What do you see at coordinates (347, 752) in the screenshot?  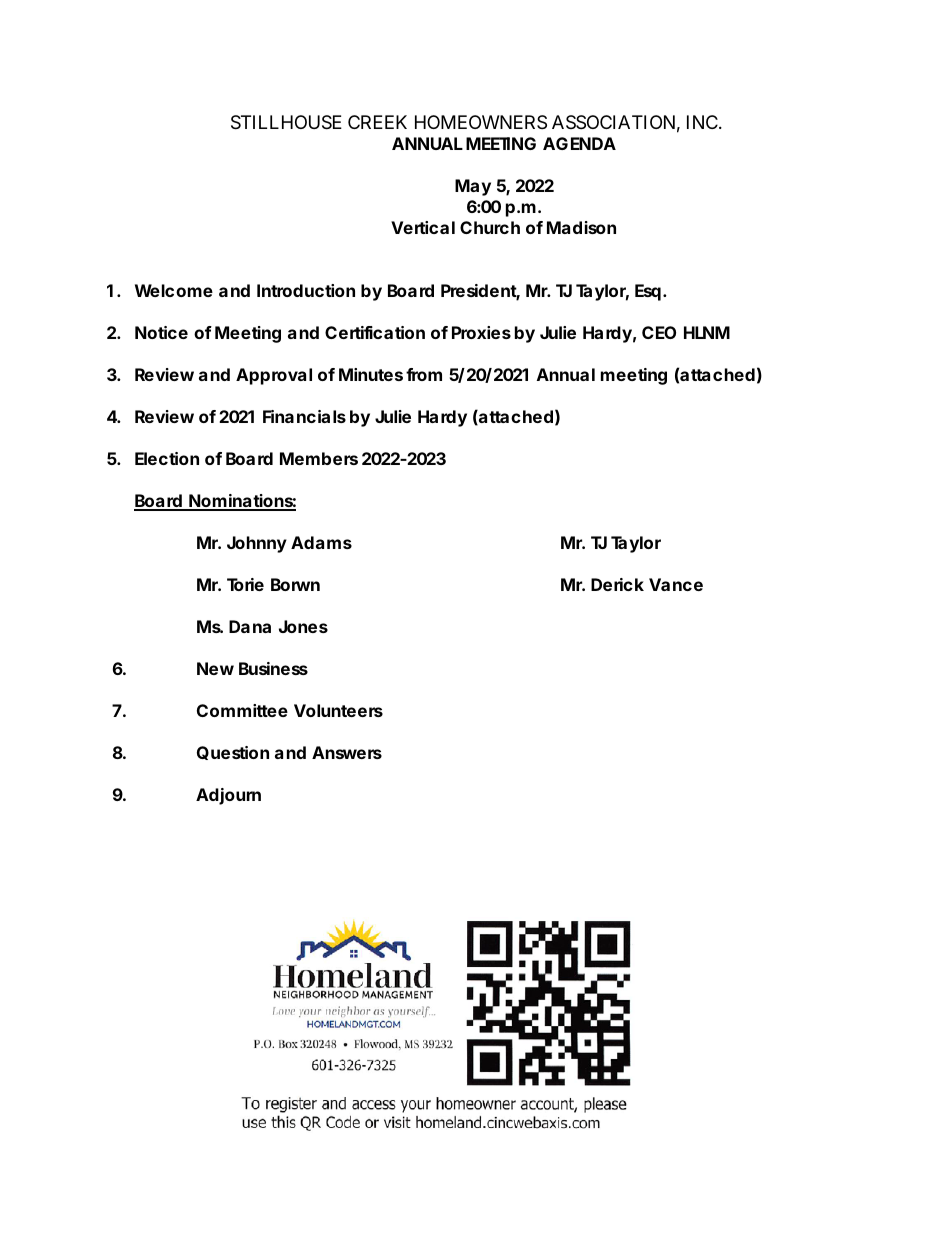 I see `Answers` at bounding box center [347, 752].
